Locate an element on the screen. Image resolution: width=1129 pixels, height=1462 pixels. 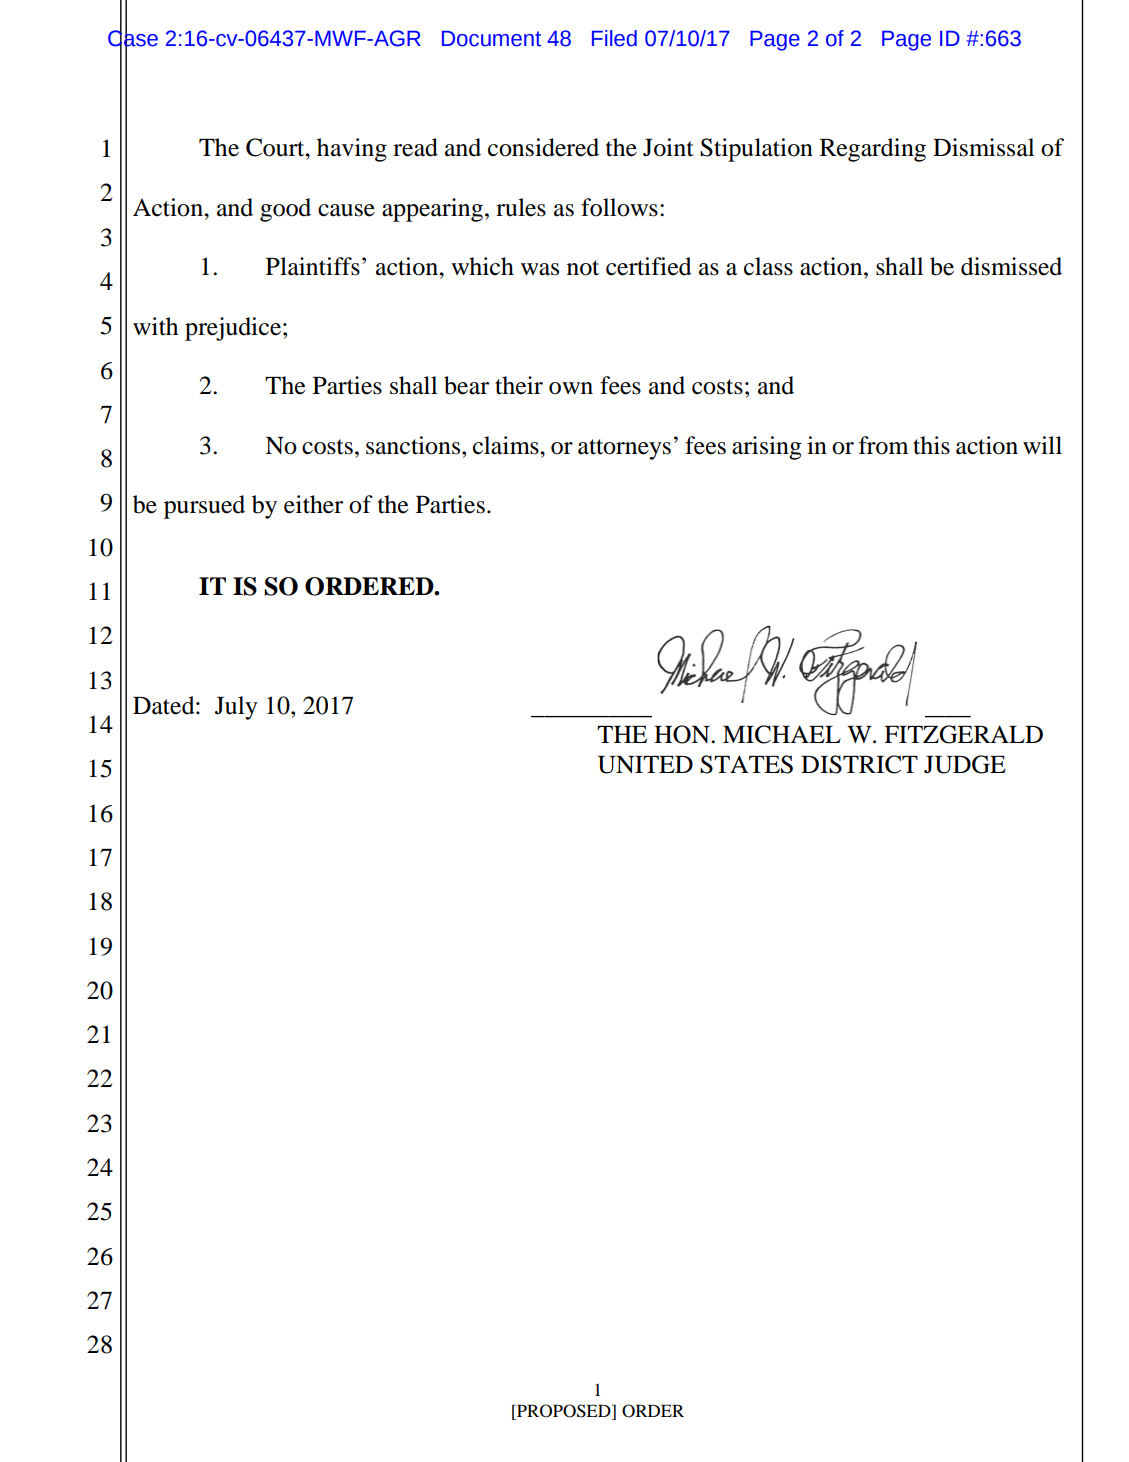
Filed is located at coordinates (614, 38).
